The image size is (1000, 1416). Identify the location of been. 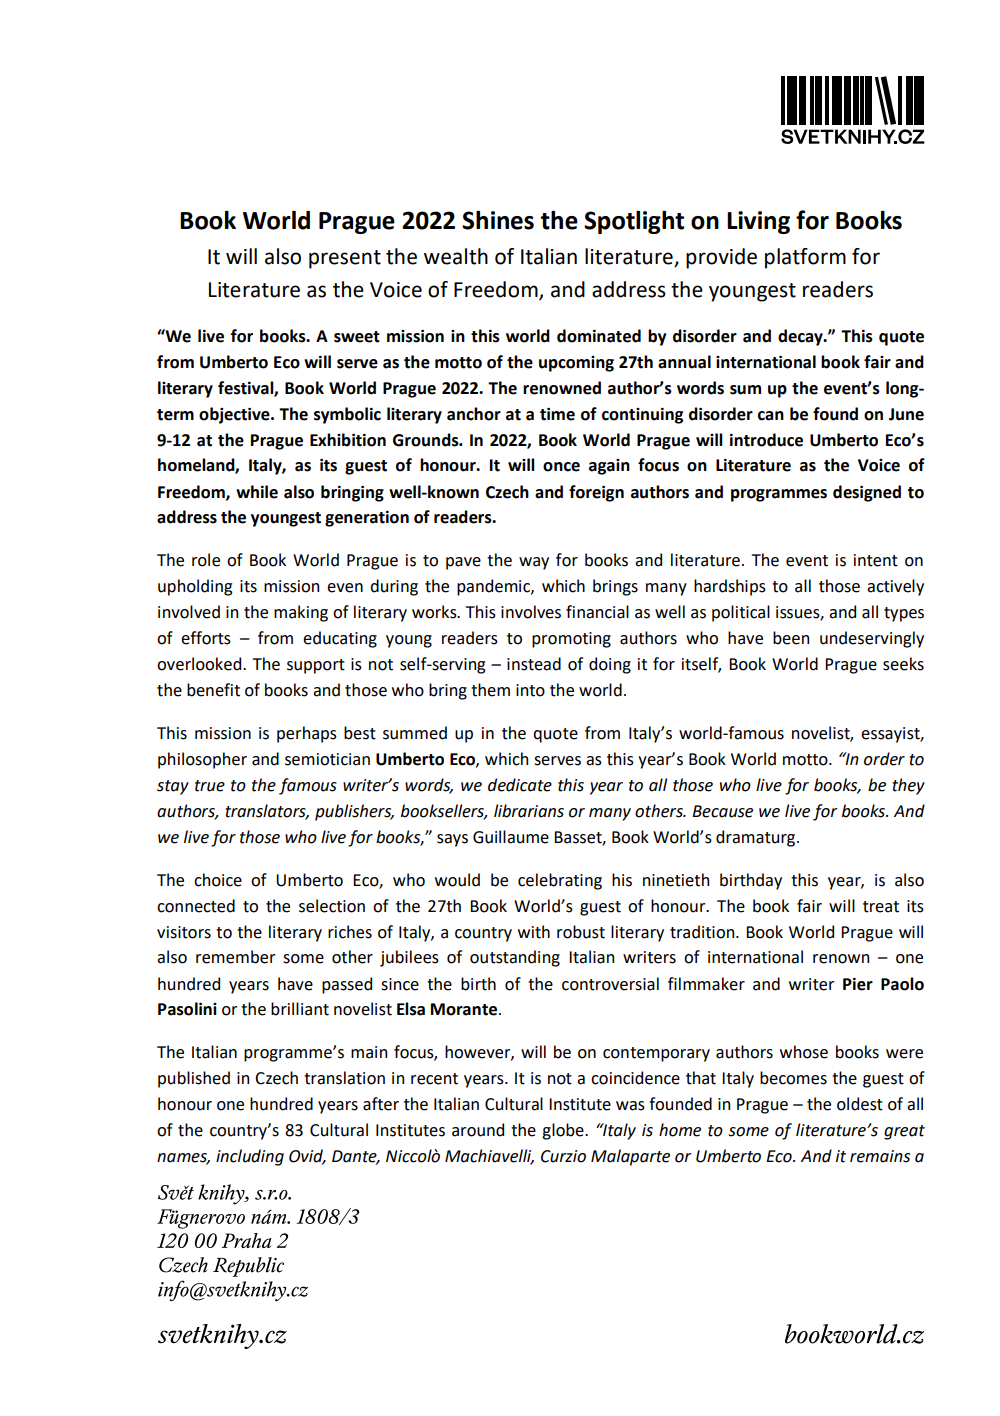
(791, 638).
